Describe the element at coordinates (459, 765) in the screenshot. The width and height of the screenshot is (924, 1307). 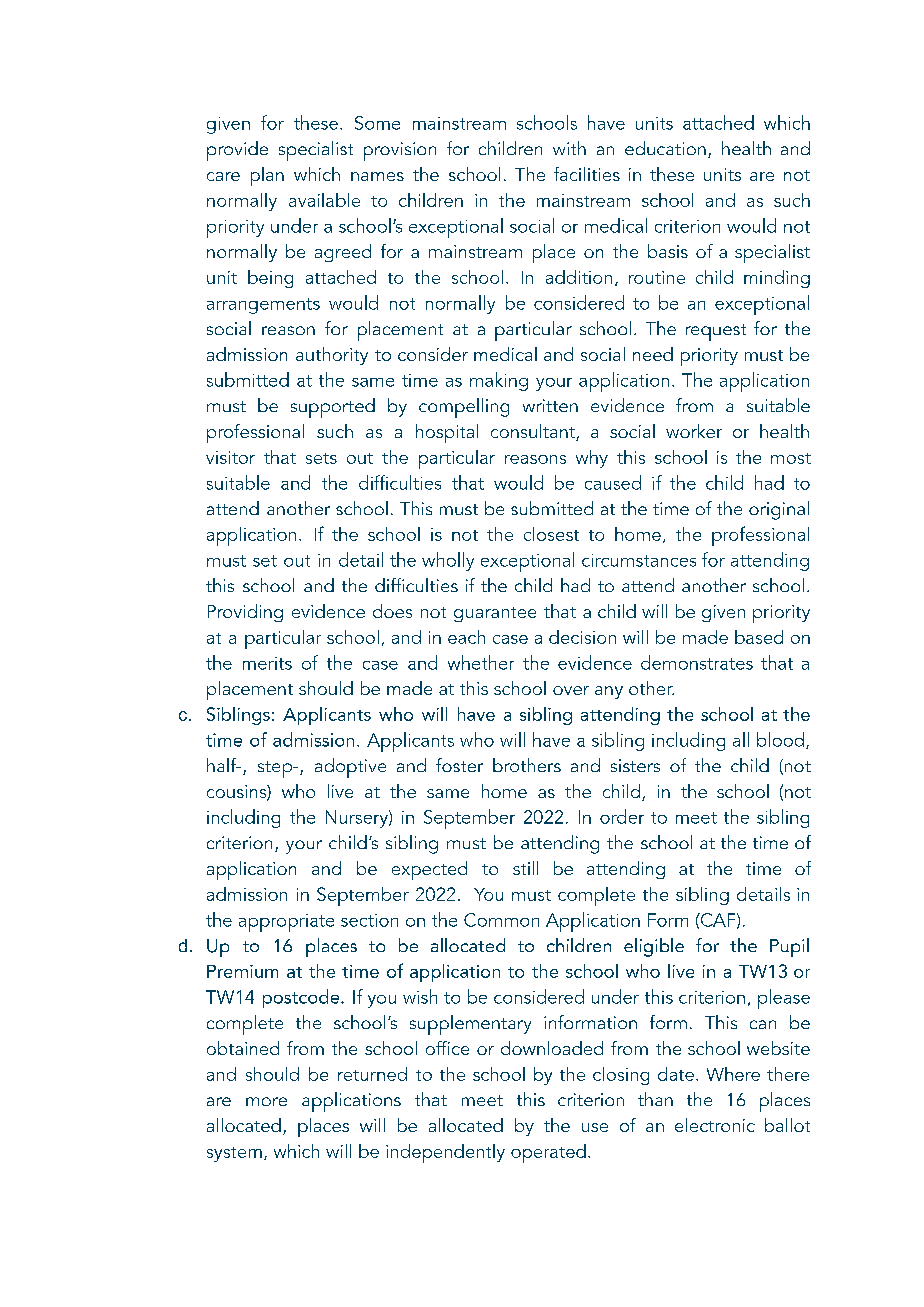
I see `foster` at that location.
